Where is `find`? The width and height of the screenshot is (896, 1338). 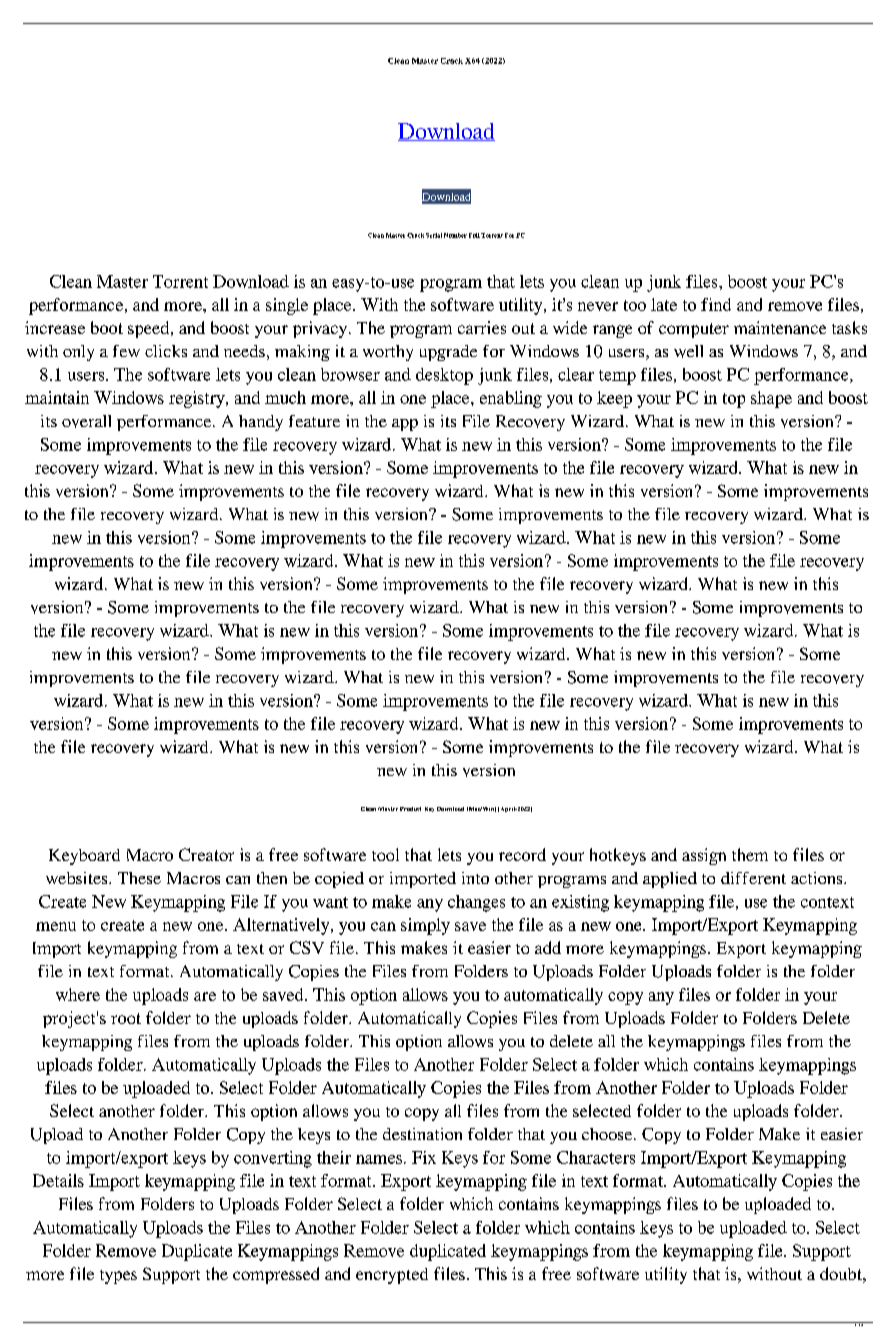 find is located at coordinates (716, 304).
